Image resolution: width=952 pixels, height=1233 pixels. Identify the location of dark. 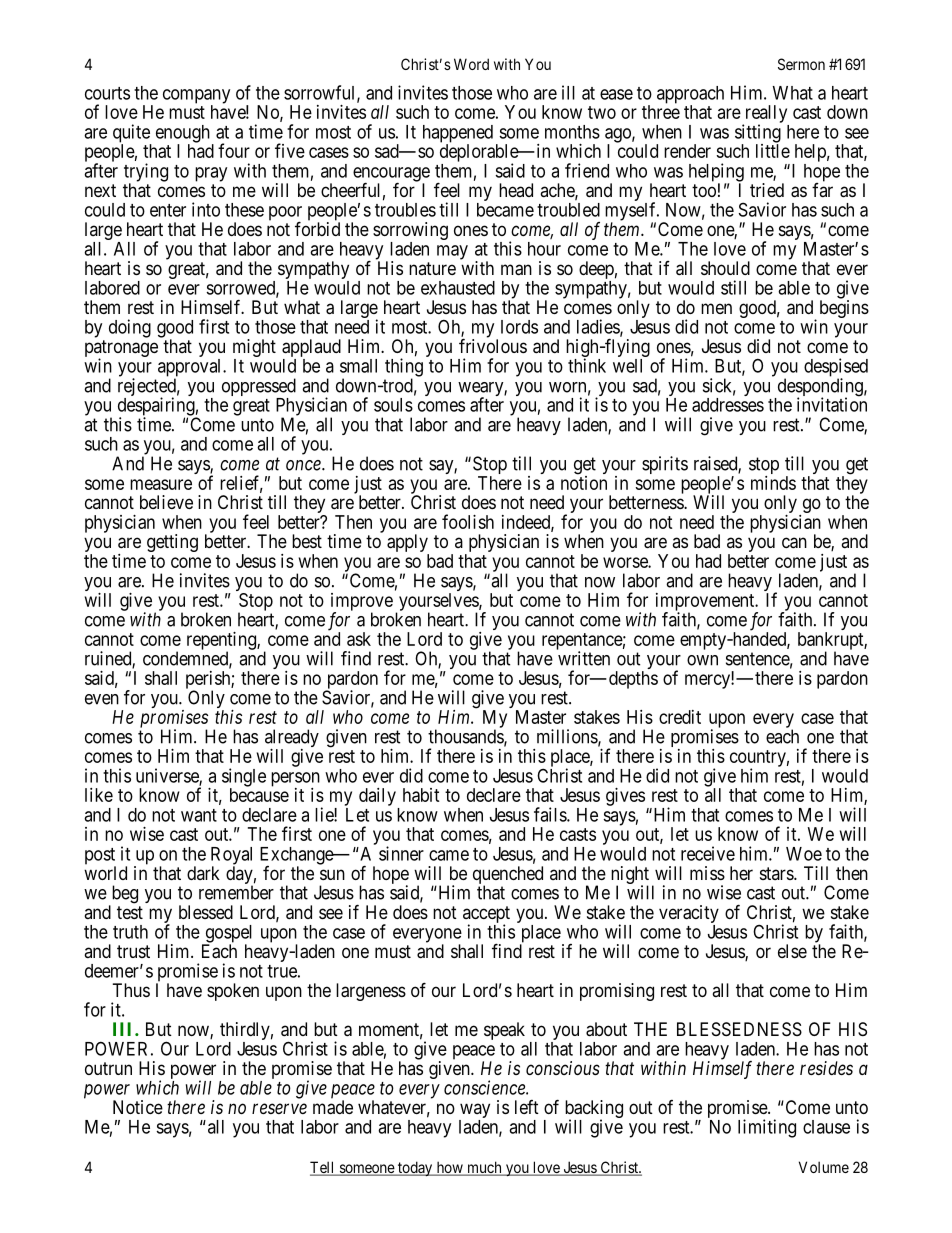
(203, 873).
